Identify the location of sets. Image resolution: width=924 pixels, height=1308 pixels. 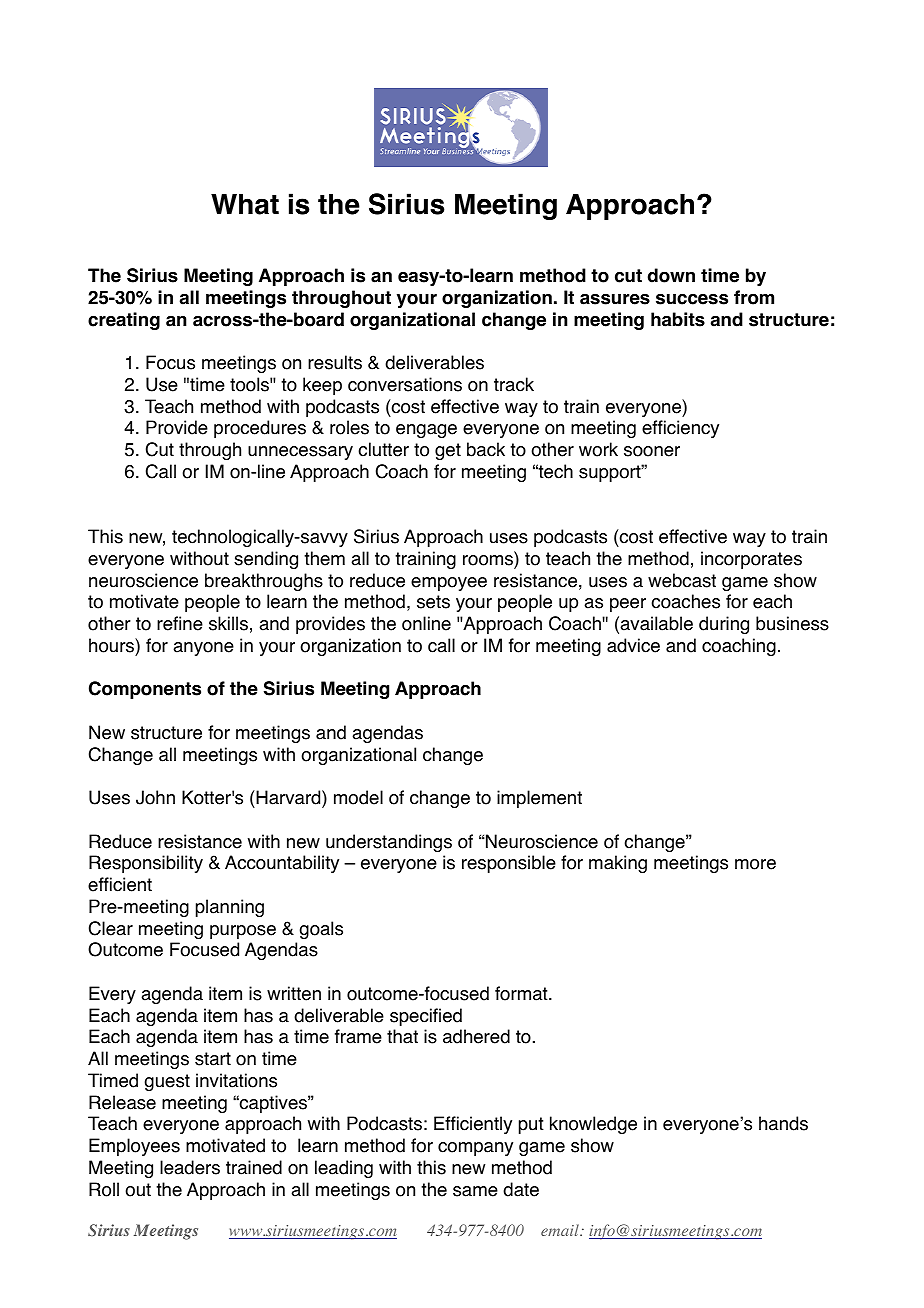
(433, 602).
